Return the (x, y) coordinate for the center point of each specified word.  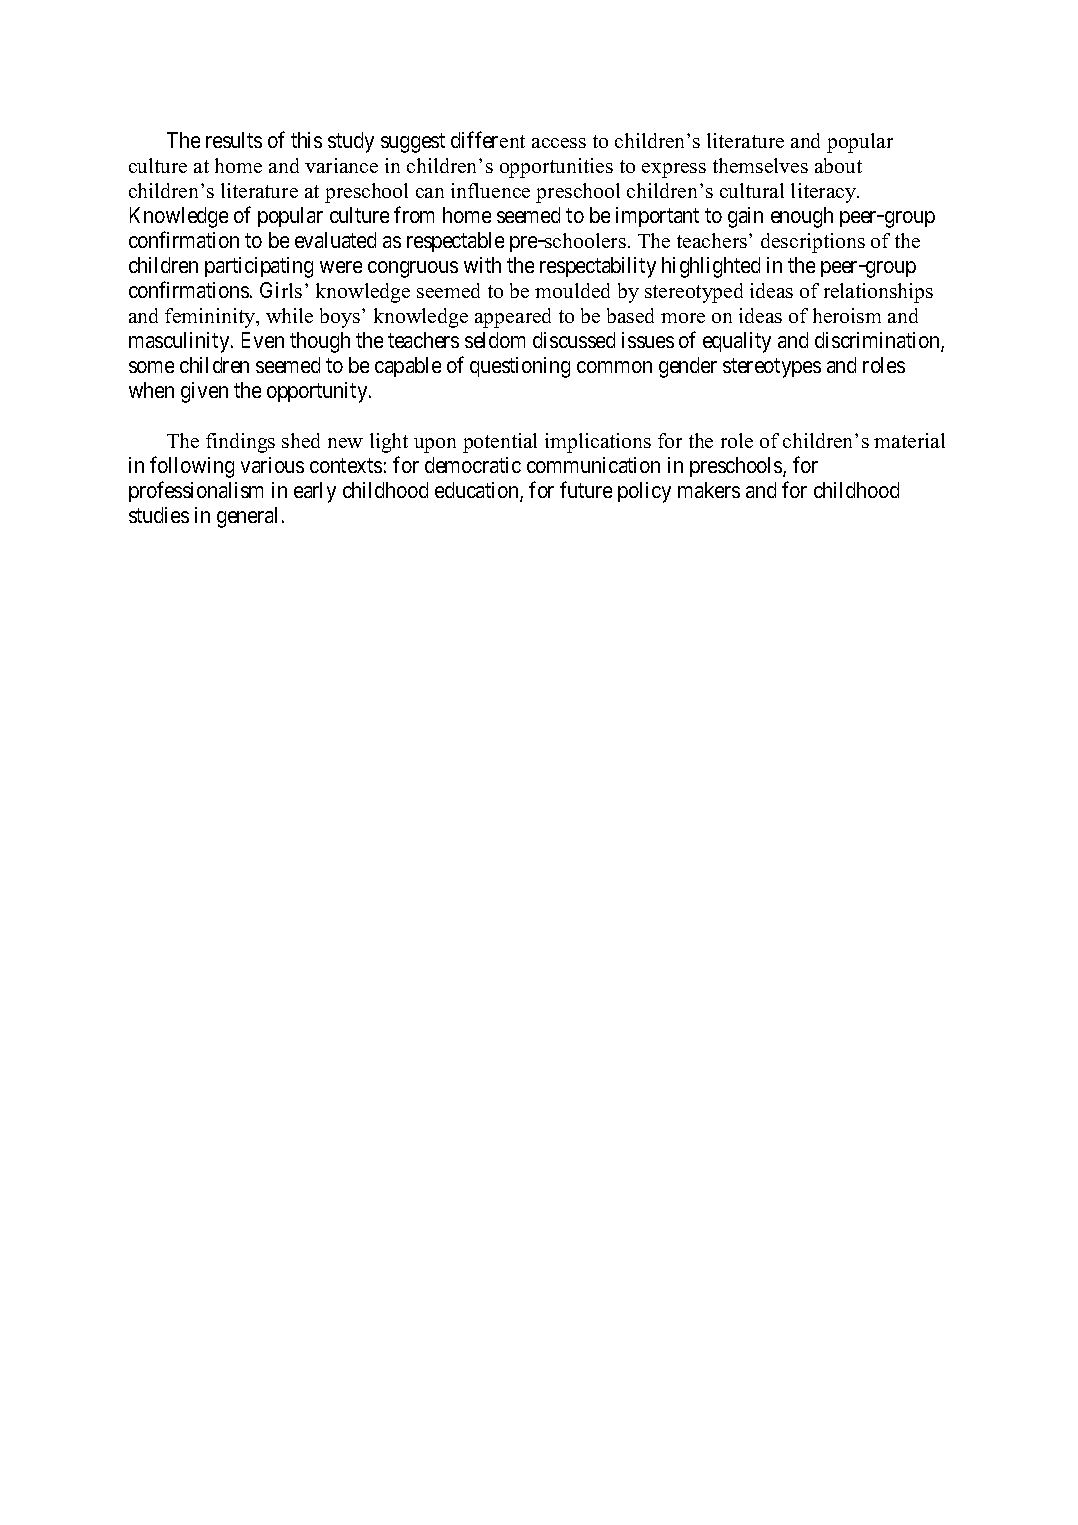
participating (259, 267)
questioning (520, 367)
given (204, 392)
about (838, 165)
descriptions (813, 243)
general (247, 517)
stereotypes (772, 368)
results (234, 140)
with (482, 265)
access (559, 143)
